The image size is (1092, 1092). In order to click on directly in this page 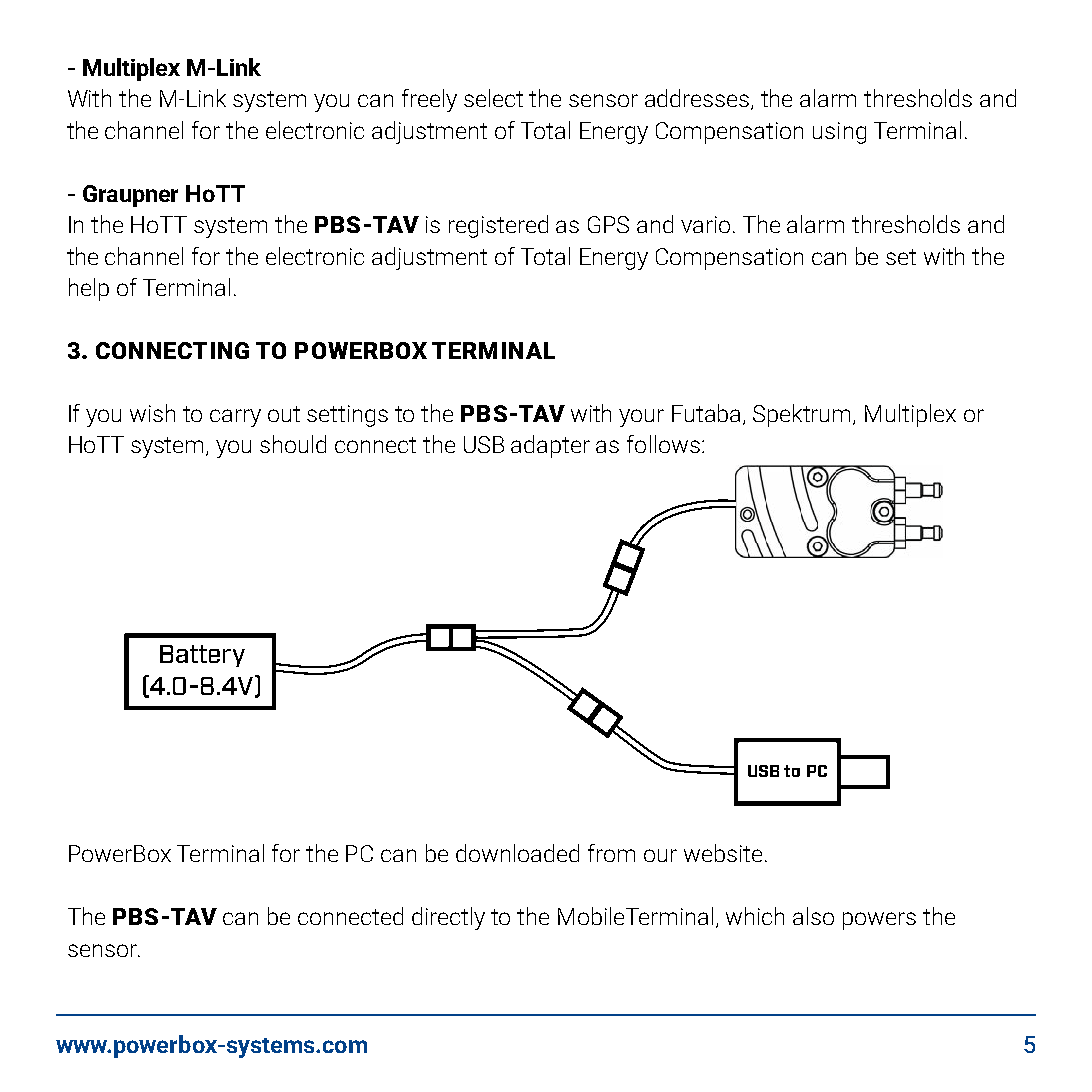, I will do `click(448, 918)`.
